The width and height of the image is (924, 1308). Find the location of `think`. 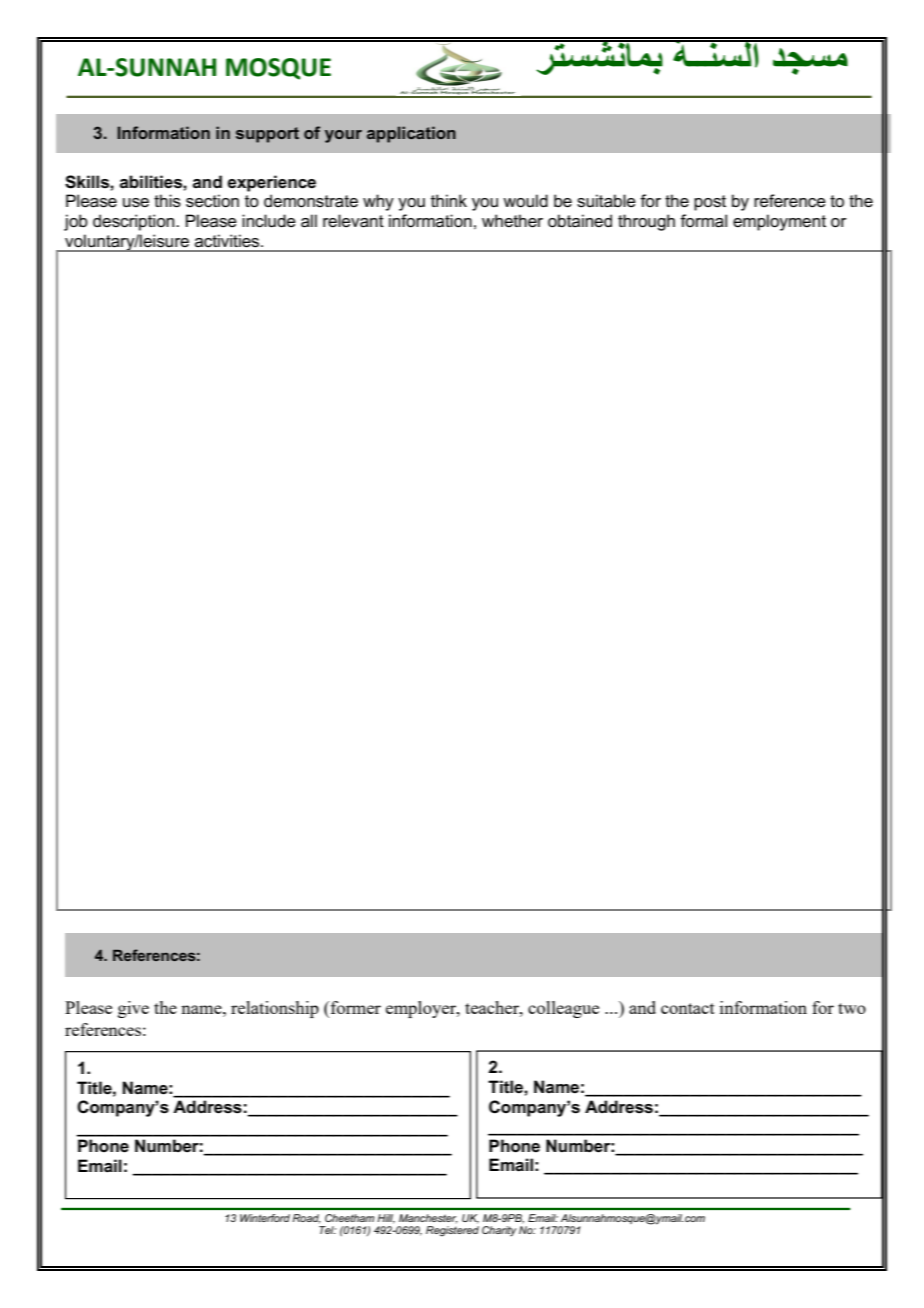

think is located at coordinates (449, 200).
